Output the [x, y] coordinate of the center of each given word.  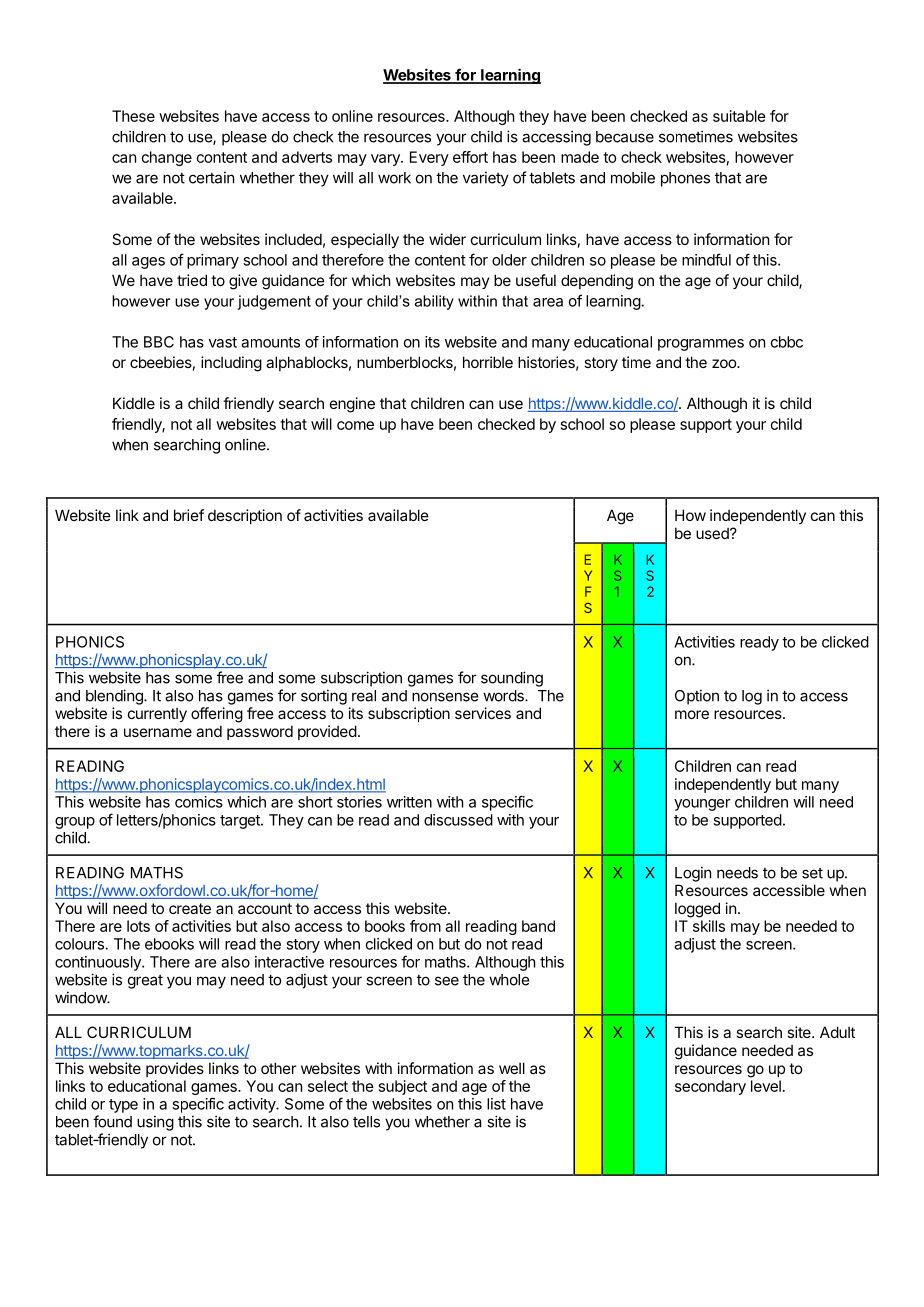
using [155, 1123]
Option [697, 697]
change [167, 158]
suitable [739, 116]
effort [470, 157]
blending [115, 697]
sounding [512, 679]
